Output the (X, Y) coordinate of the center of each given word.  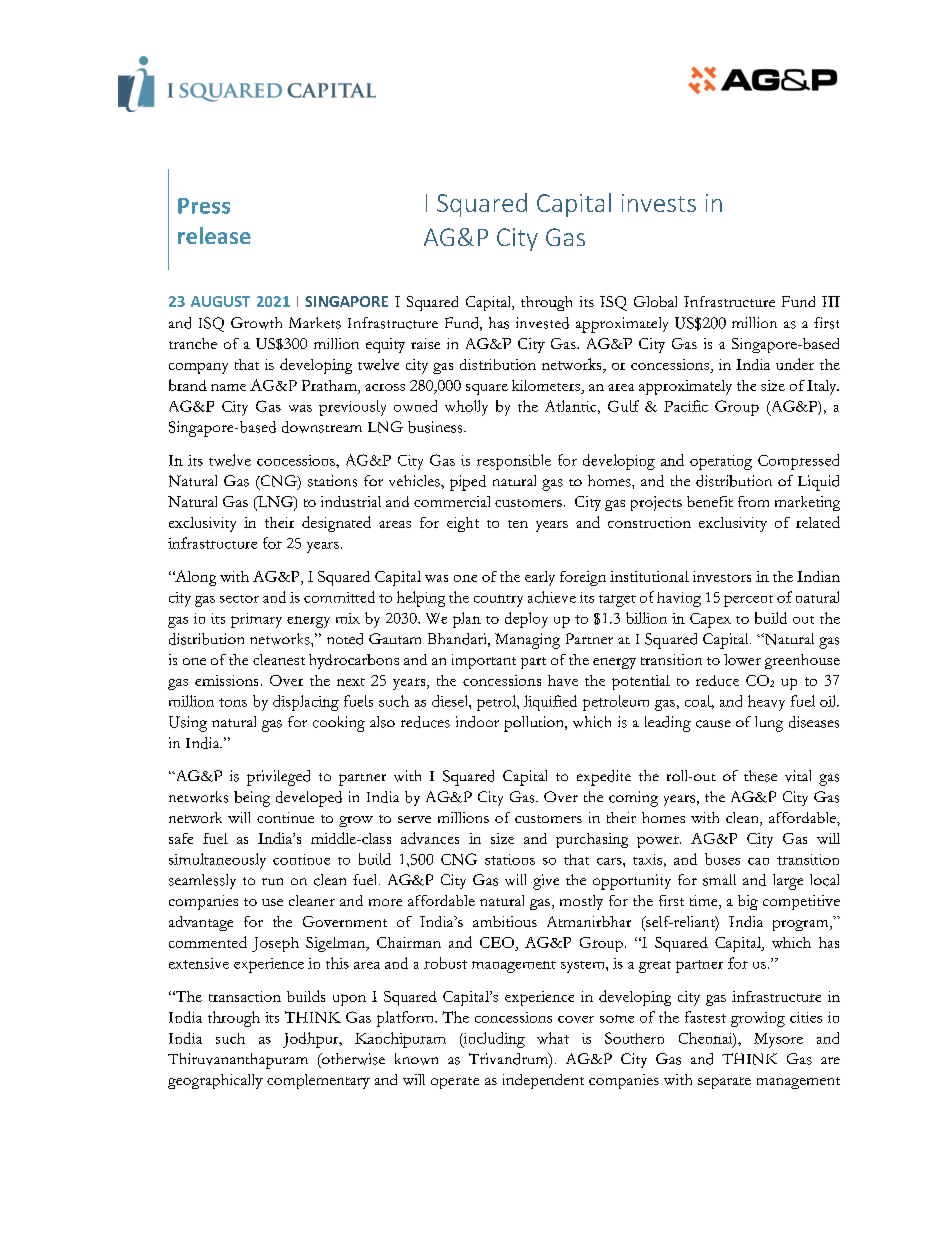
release (214, 235)
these (760, 776)
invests (659, 203)
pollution (535, 724)
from (753, 501)
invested (542, 323)
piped (468, 483)
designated (336, 524)
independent (543, 1081)
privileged (278, 778)
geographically (215, 1081)
